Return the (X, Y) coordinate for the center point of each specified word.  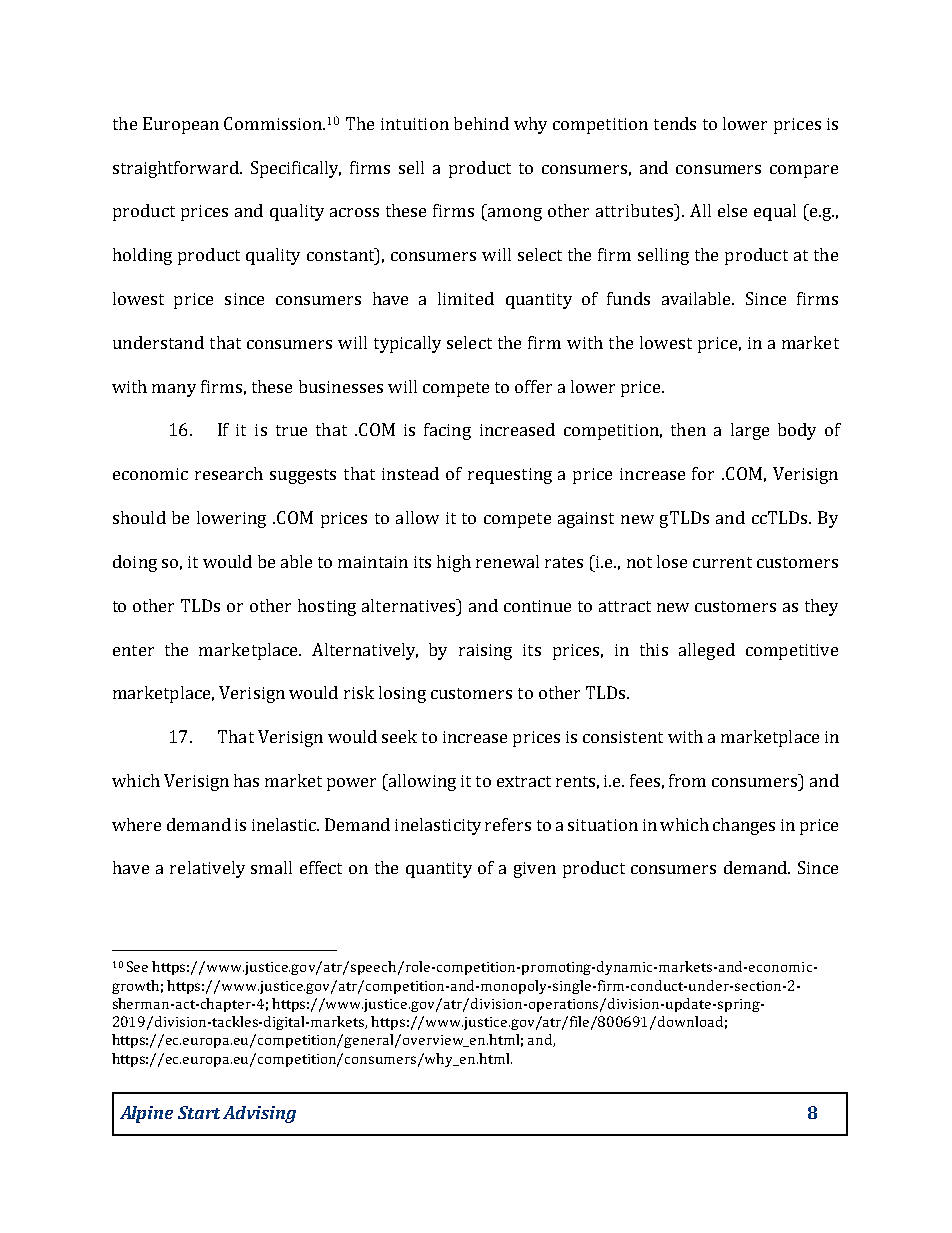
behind (481, 123)
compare (804, 171)
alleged (707, 651)
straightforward (177, 169)
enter (133, 650)
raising (485, 652)
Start (199, 1112)
